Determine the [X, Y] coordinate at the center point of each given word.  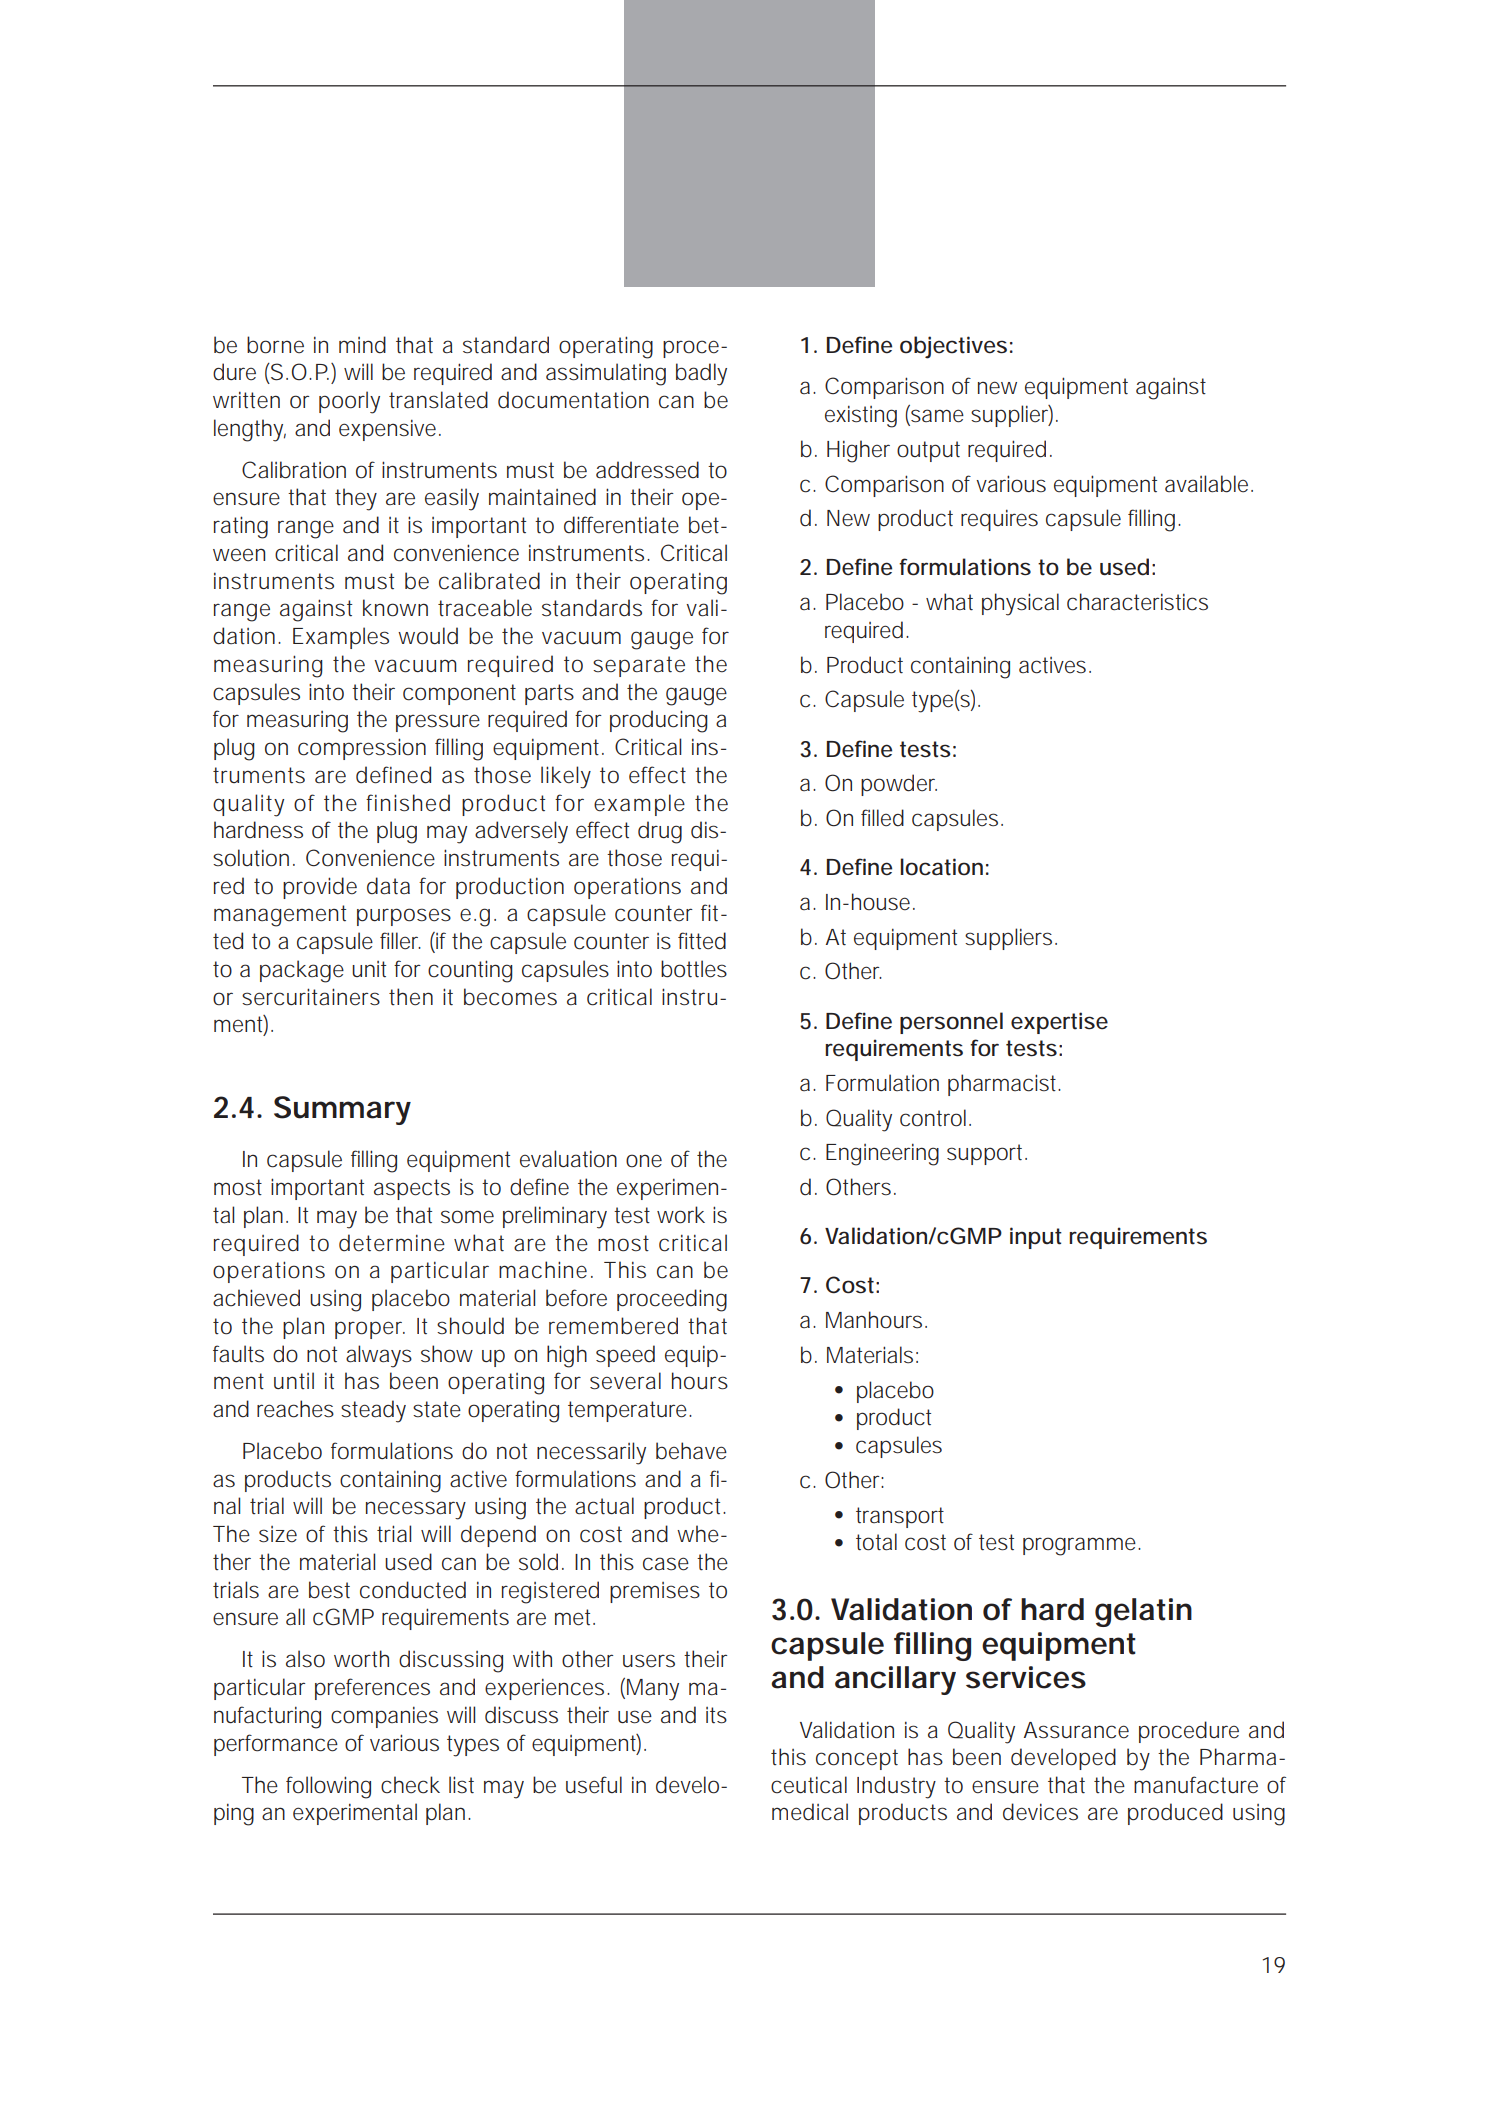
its [716, 1715]
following [328, 1787]
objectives [953, 347]
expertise [1059, 1023]
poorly [349, 402]
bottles [694, 969]
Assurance [1076, 1730]
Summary [342, 1110]
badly [701, 374]
